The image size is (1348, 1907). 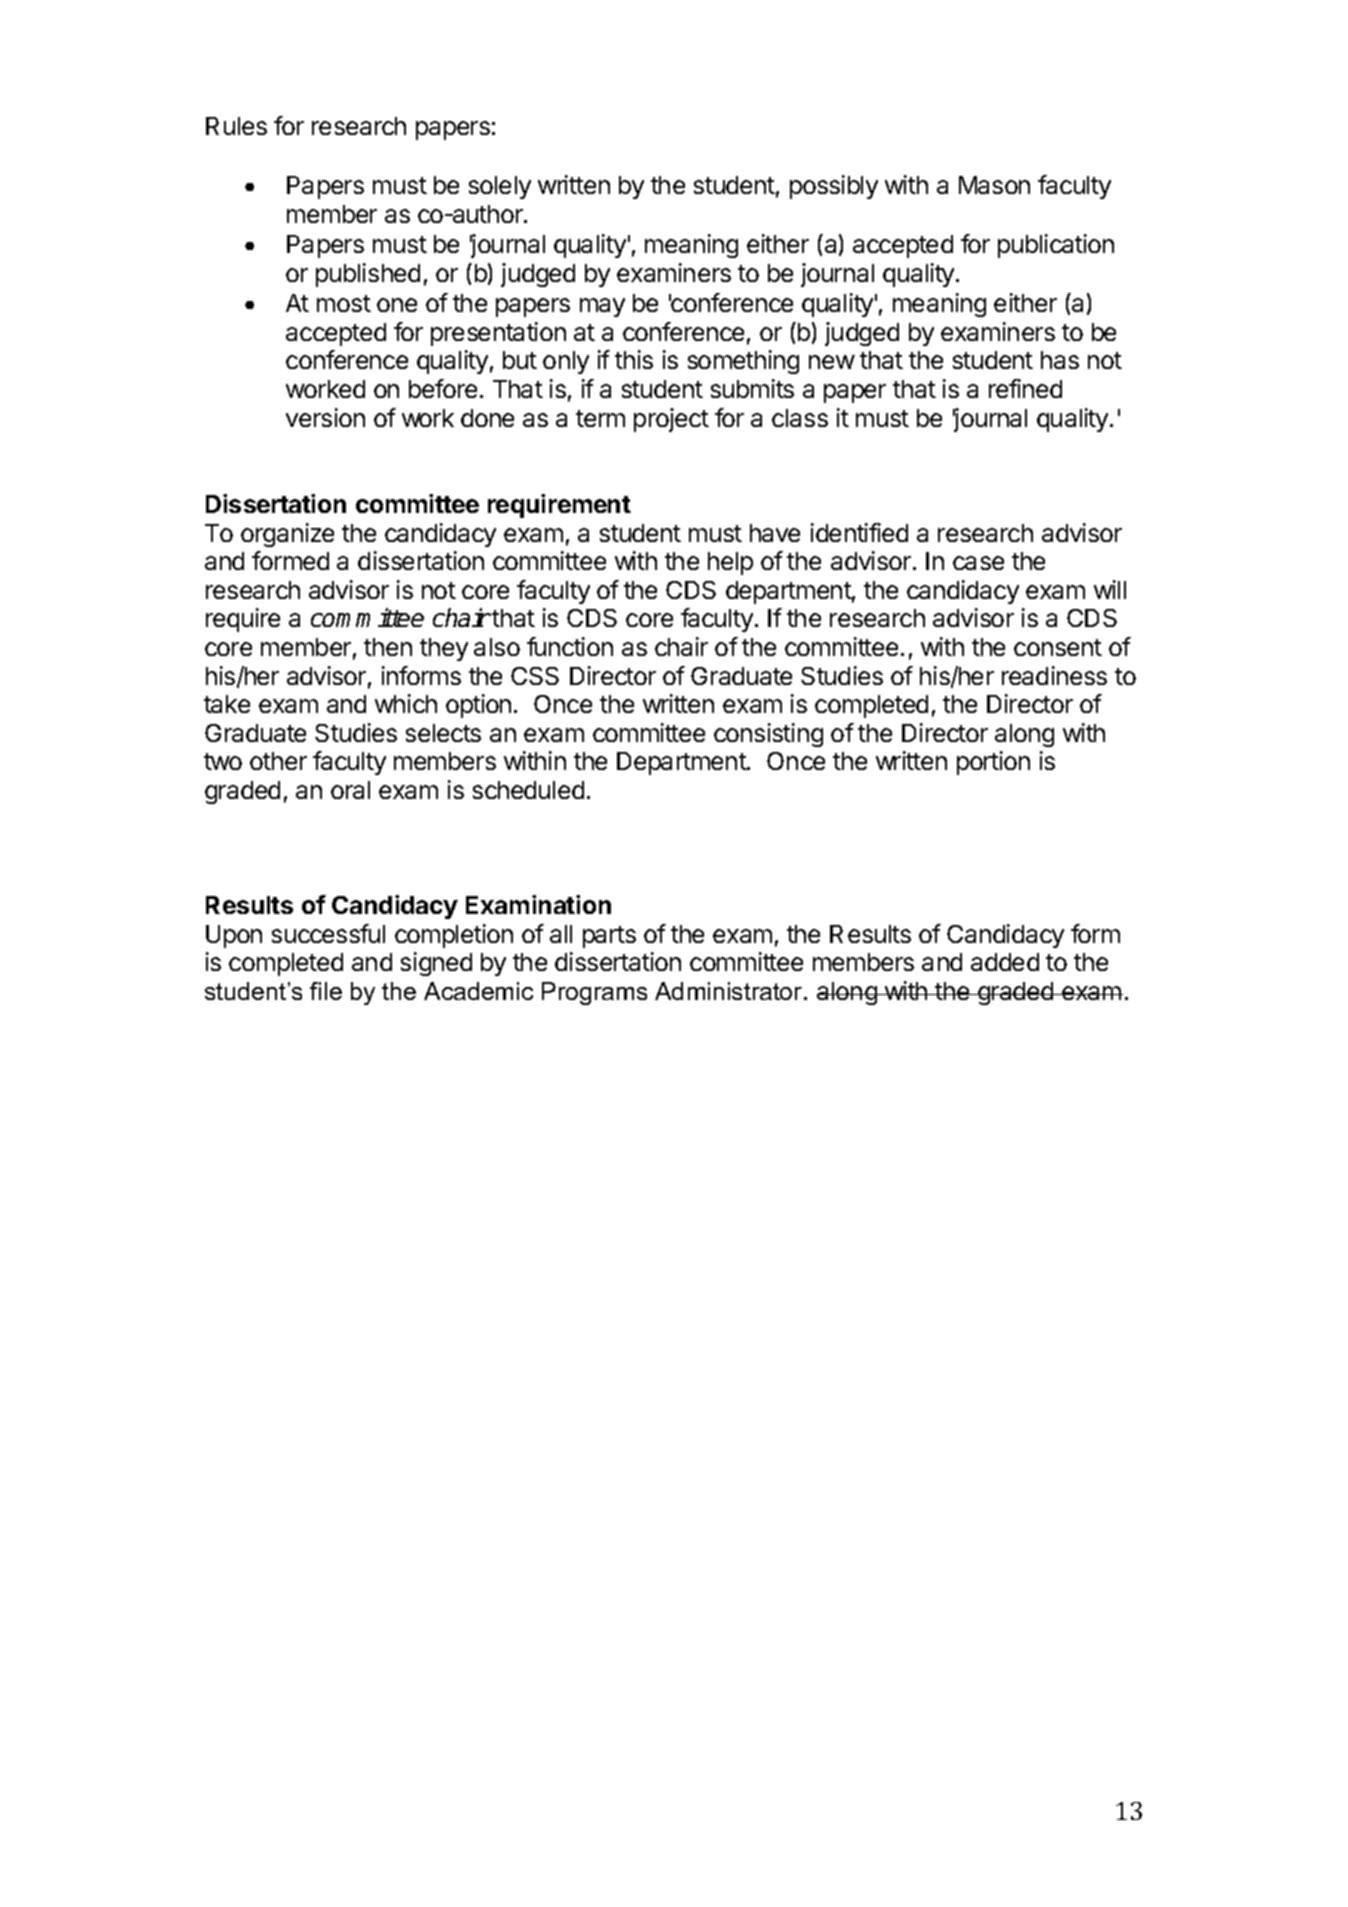 I want to click on version, so click(x=325, y=417).
